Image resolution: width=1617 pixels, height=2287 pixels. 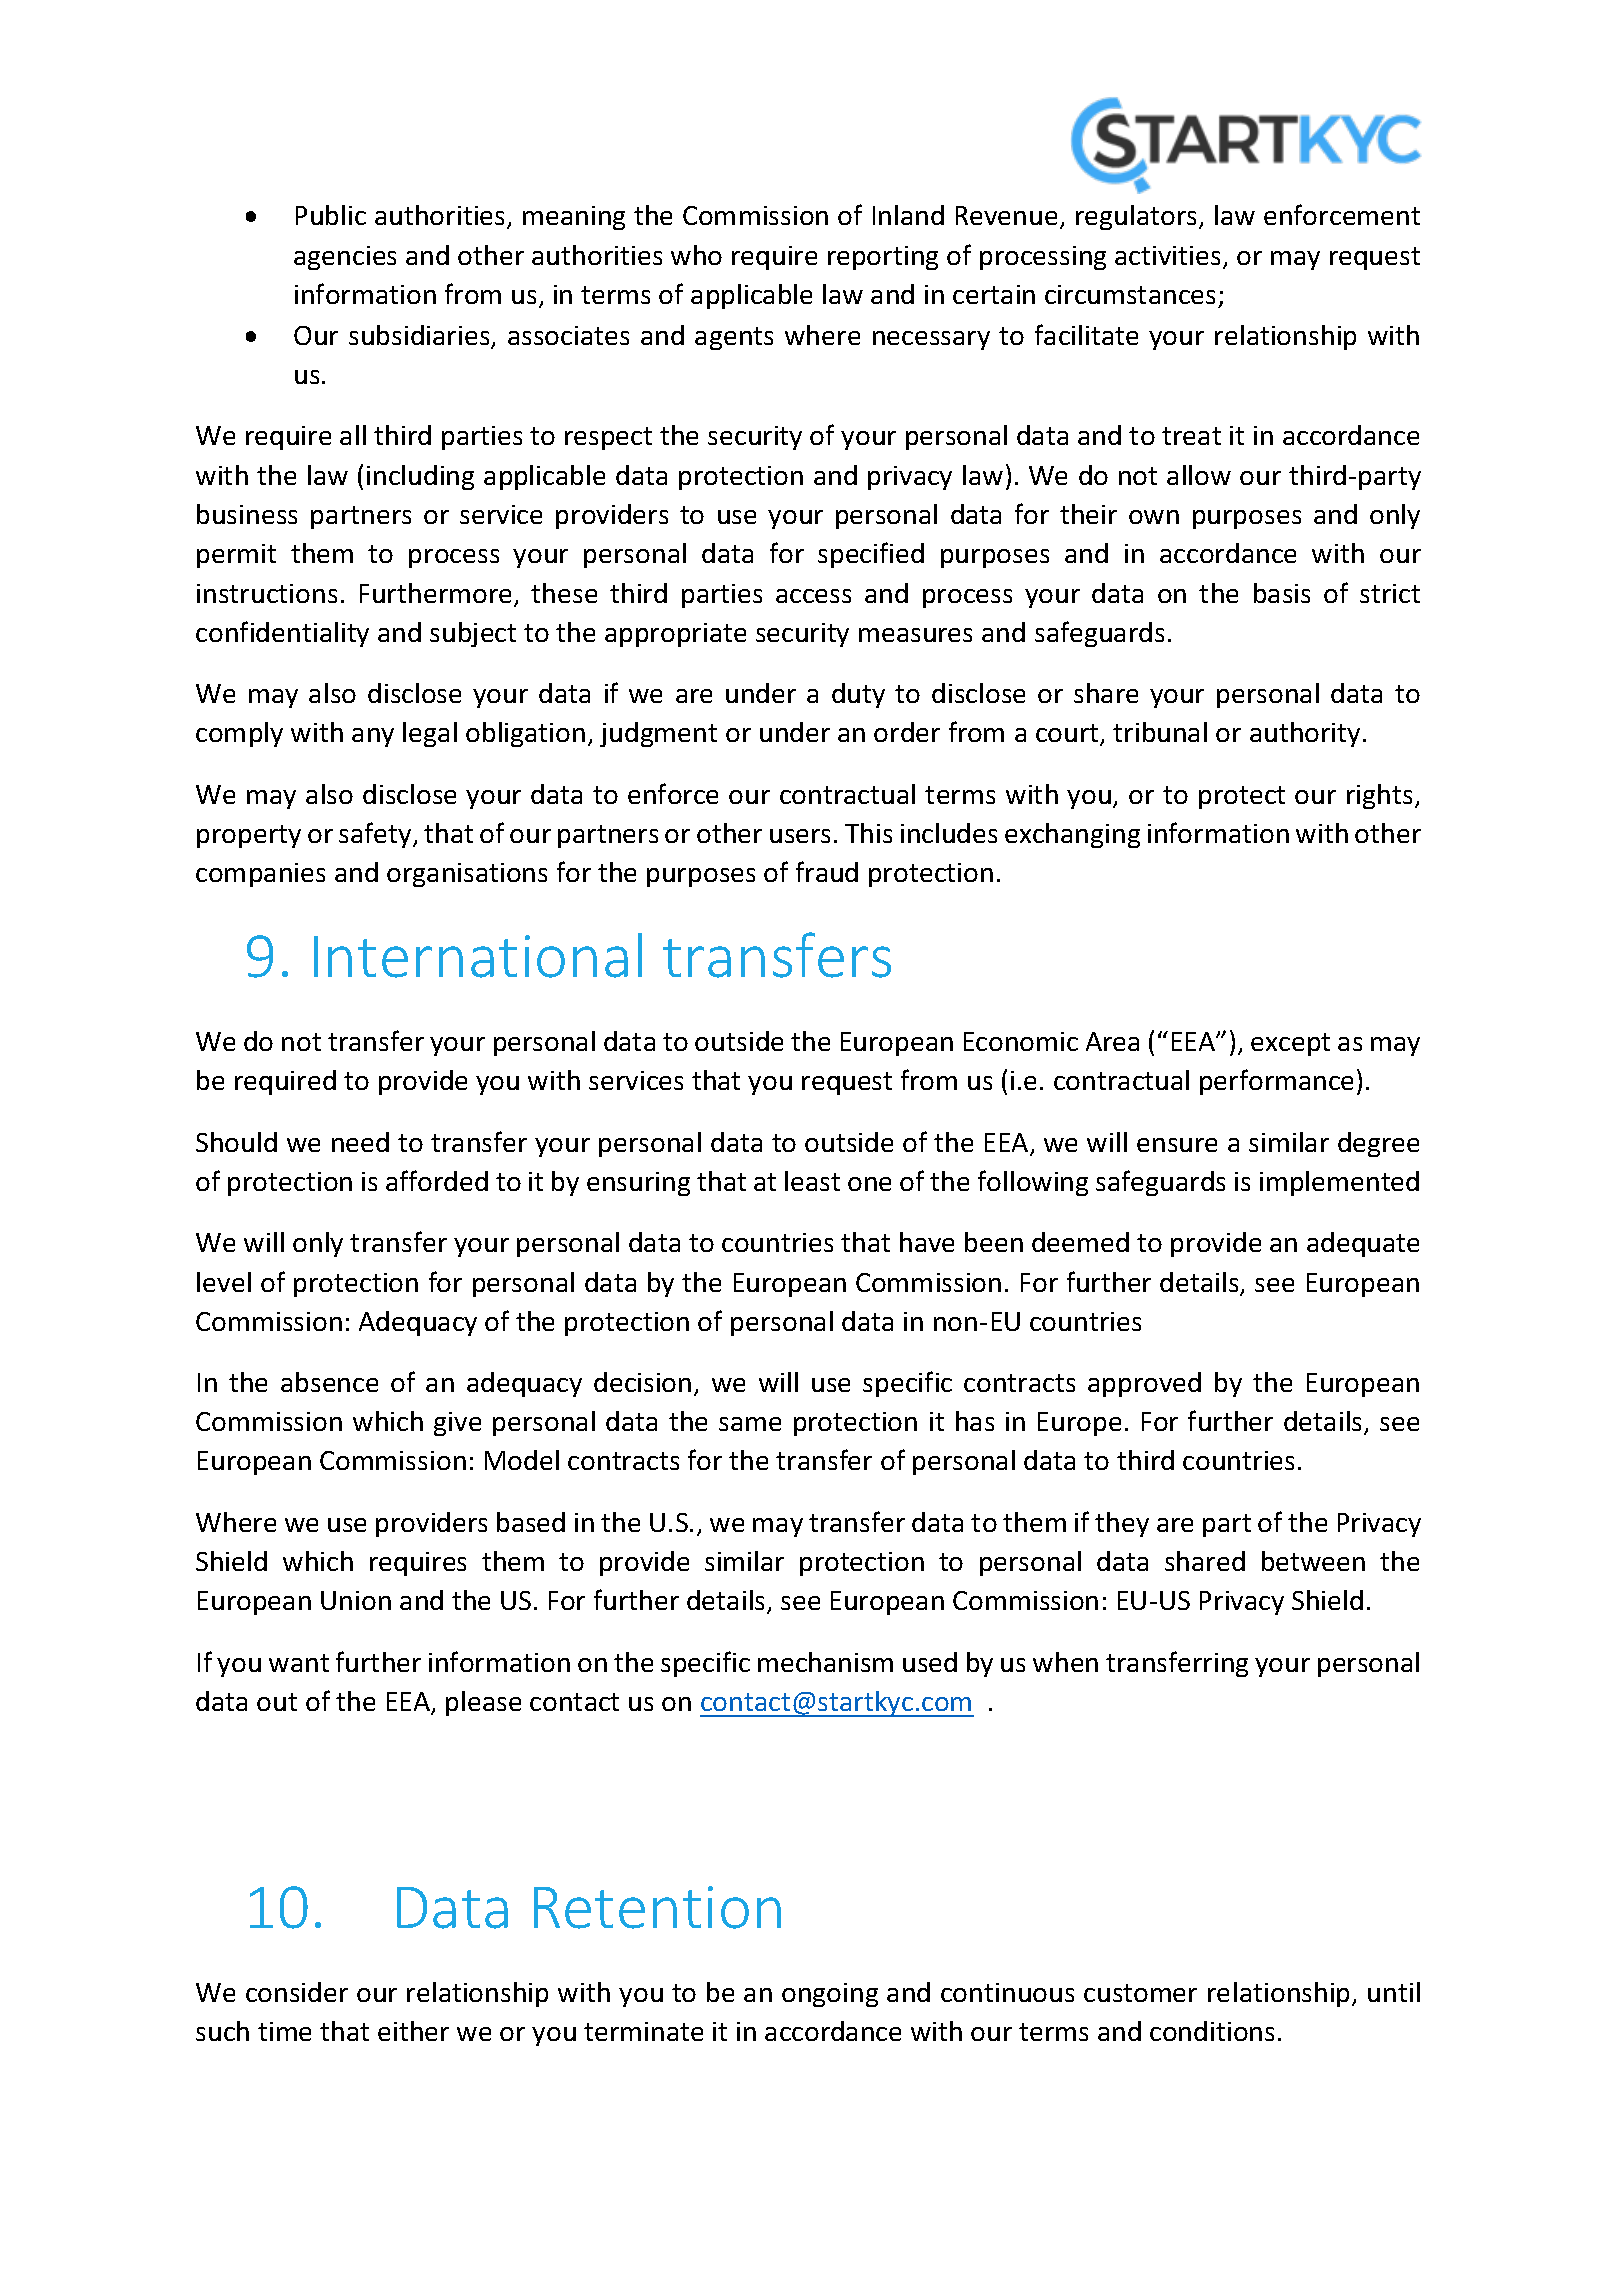 I want to click on absence, so click(x=329, y=1382).
